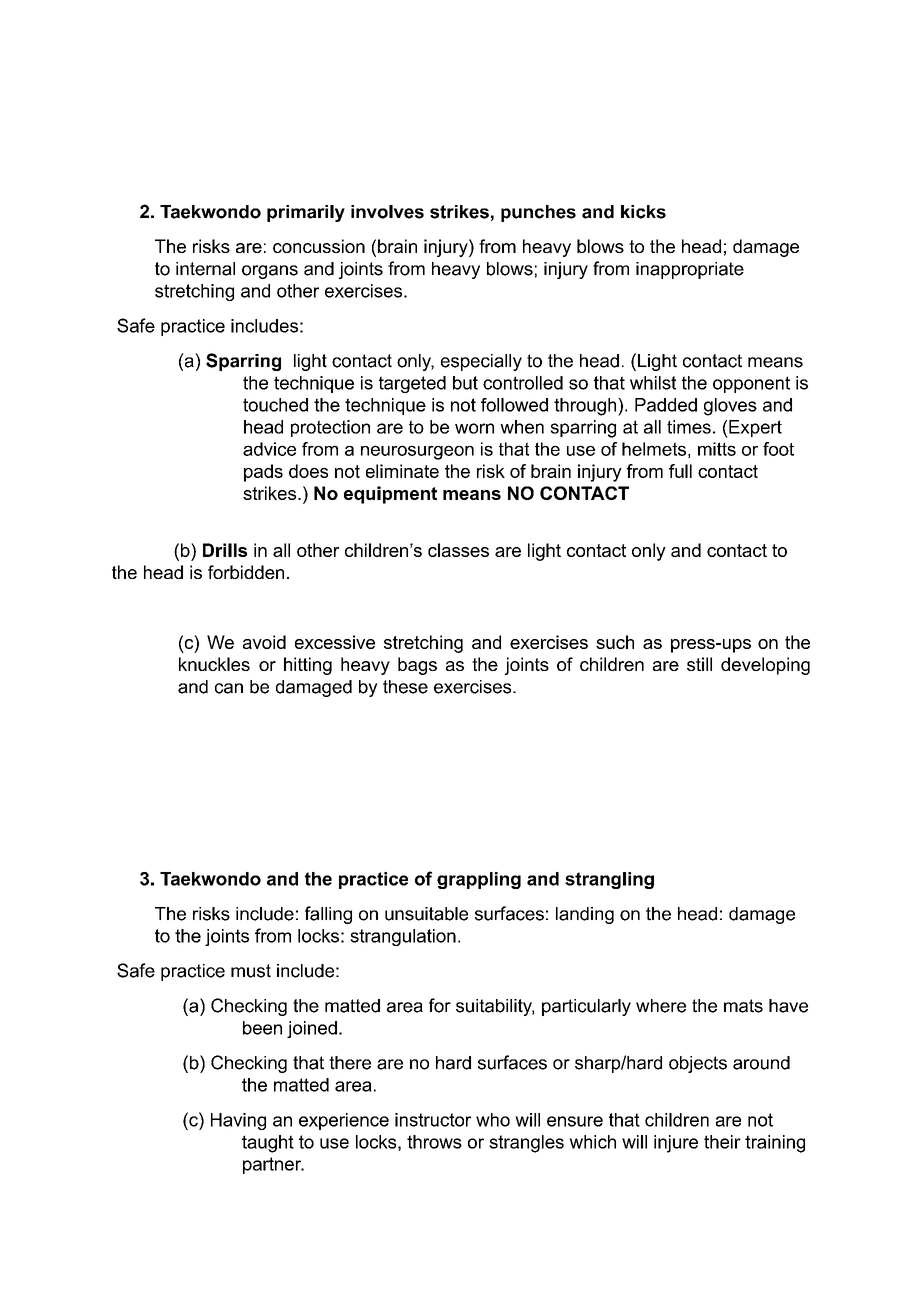  What do you see at coordinates (268, 1144) in the screenshot?
I see `taught` at bounding box center [268, 1144].
